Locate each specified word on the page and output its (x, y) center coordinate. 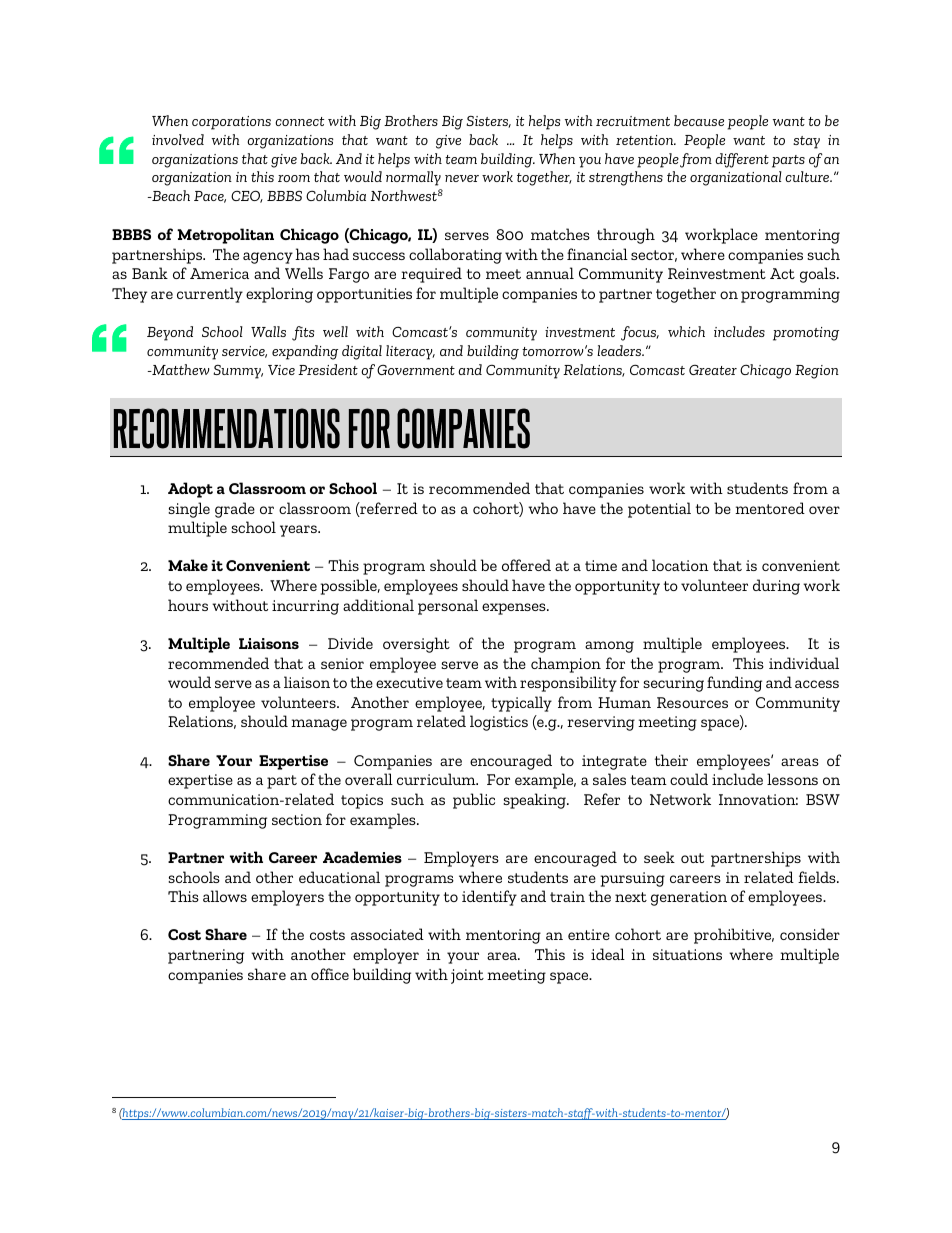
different (742, 160)
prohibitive (734, 936)
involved (178, 139)
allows (225, 896)
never (462, 178)
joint (467, 976)
